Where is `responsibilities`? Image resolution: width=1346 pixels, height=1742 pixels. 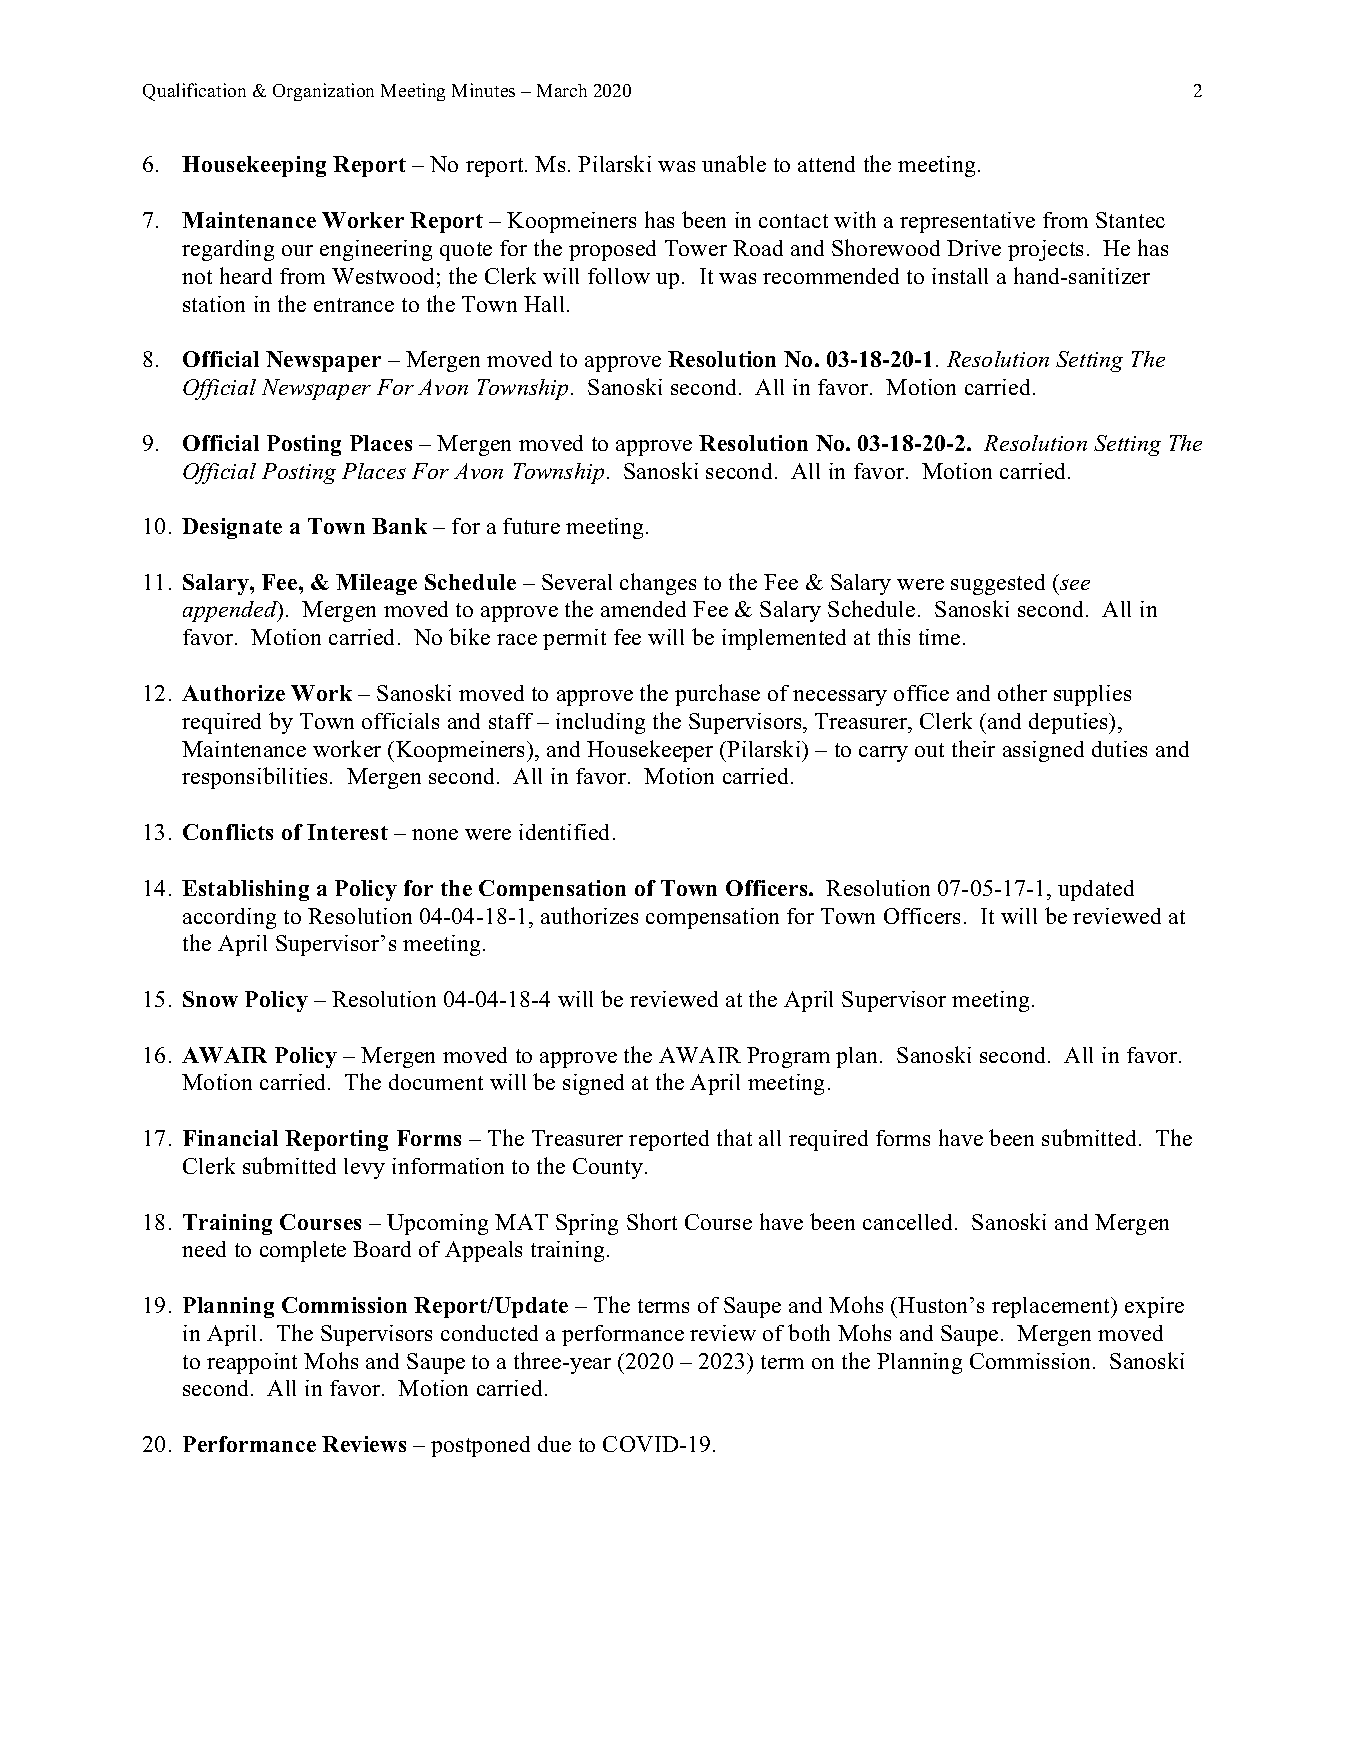 responsibilities is located at coordinates (254, 778).
